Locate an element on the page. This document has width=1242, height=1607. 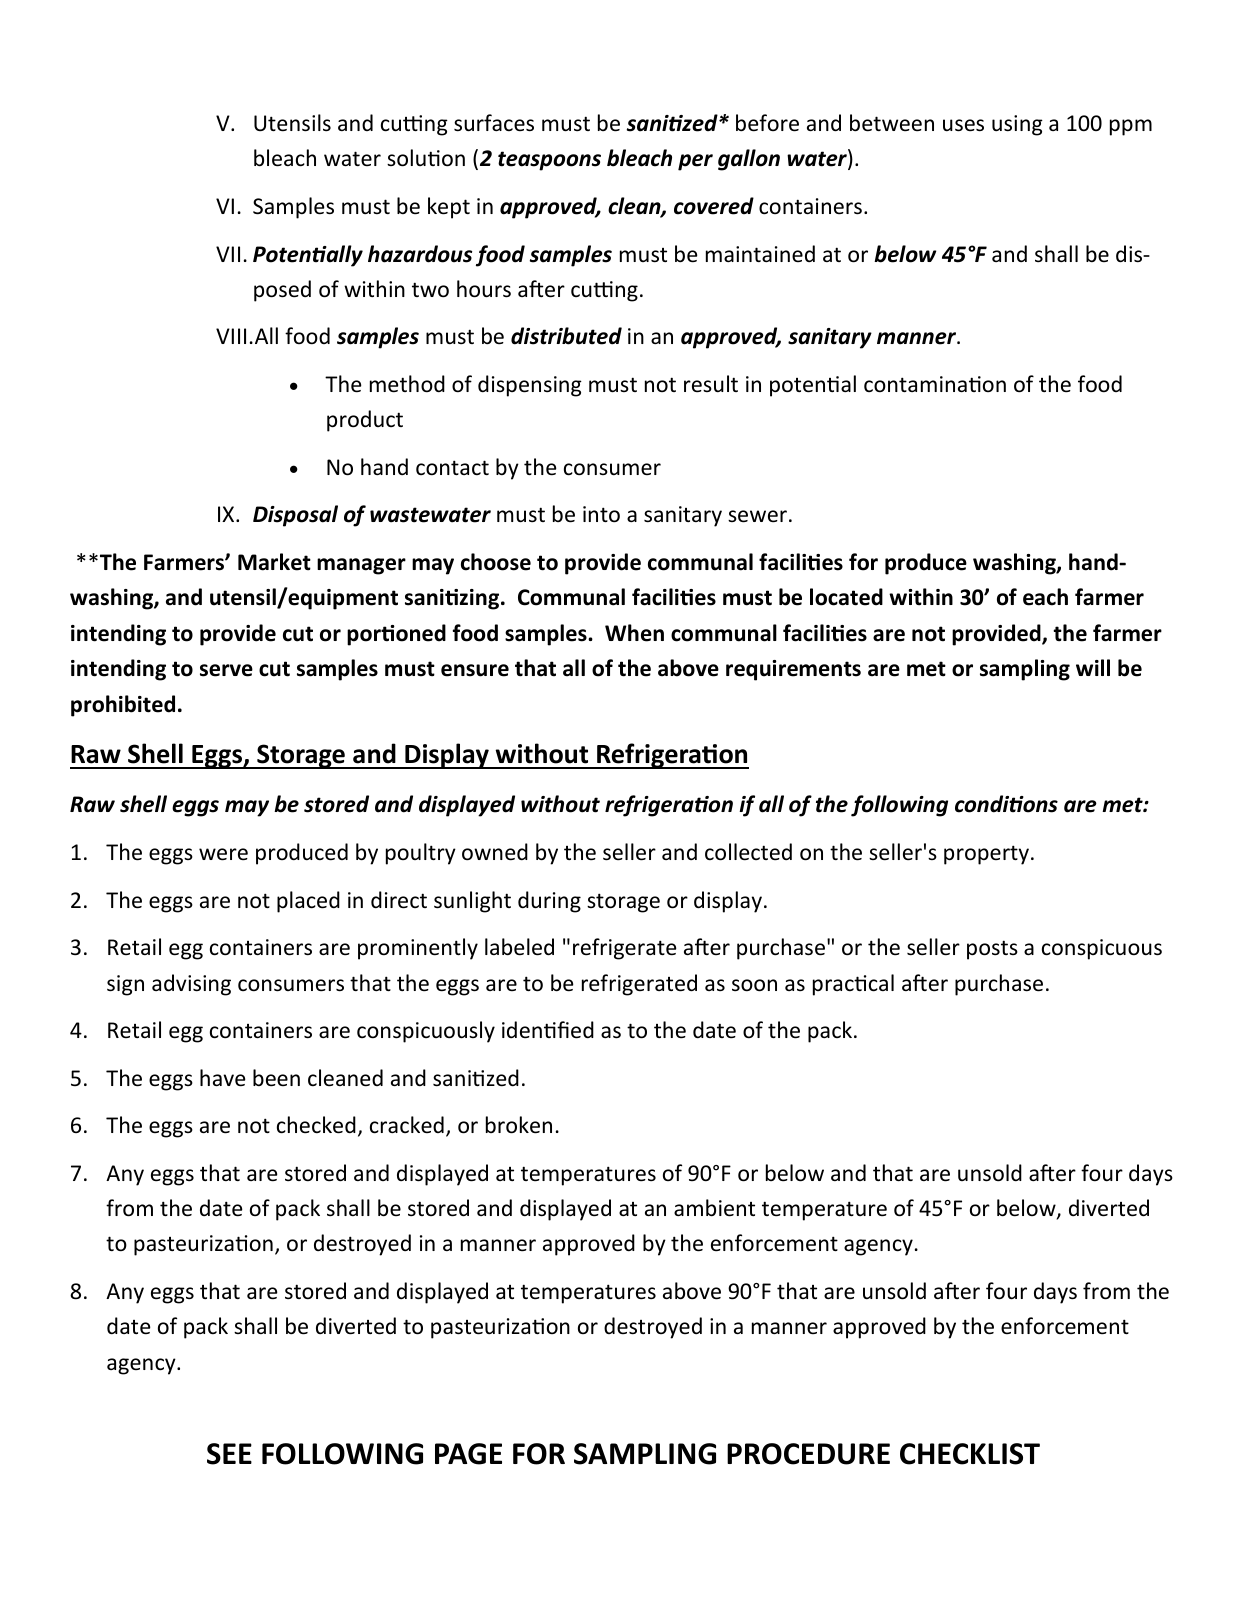
PAGE is located at coordinates (468, 1454).
